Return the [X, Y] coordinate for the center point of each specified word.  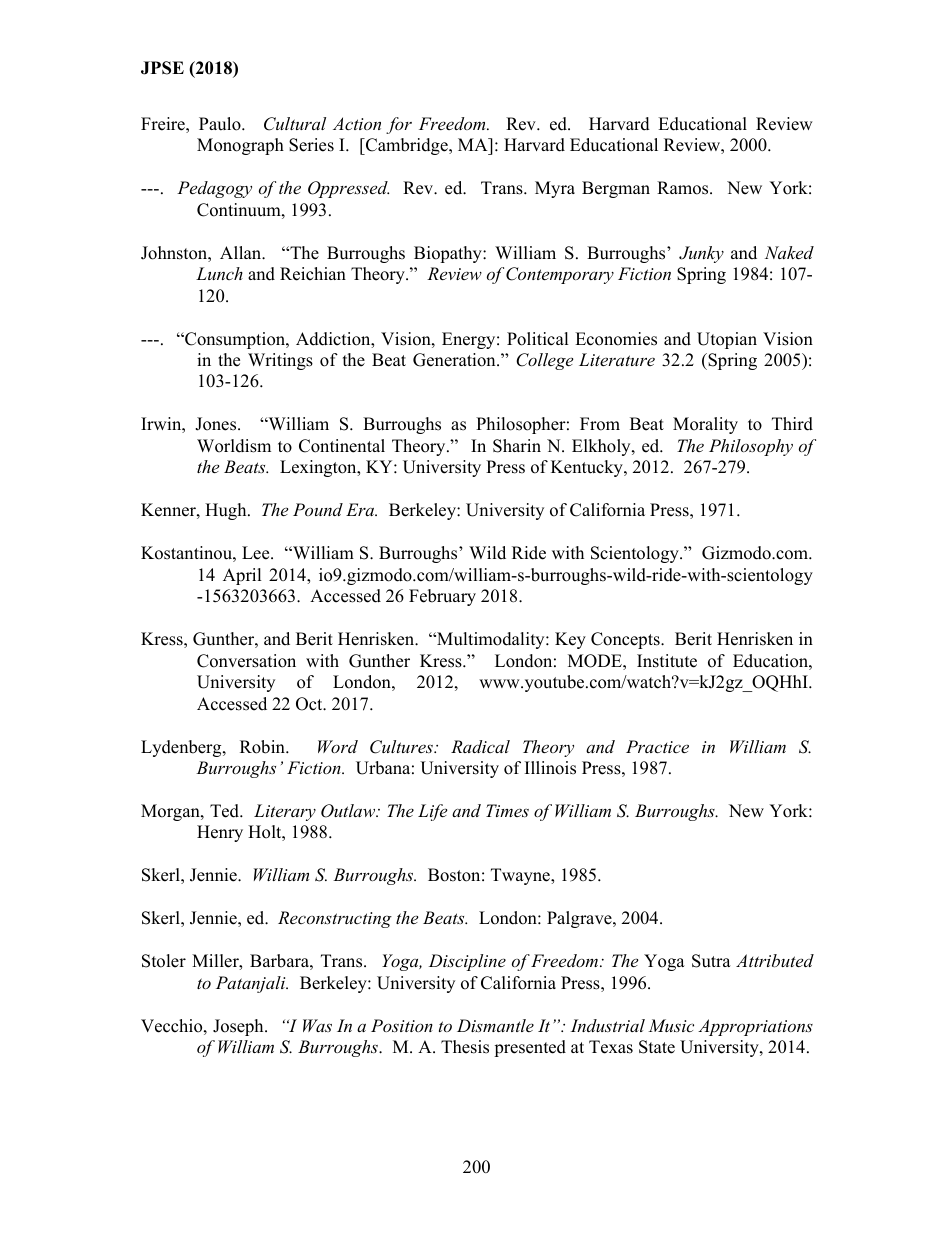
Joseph [239, 1027]
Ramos [684, 188]
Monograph [240, 146]
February [442, 597]
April [242, 576]
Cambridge [407, 146]
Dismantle [495, 1025]
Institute [667, 661]
